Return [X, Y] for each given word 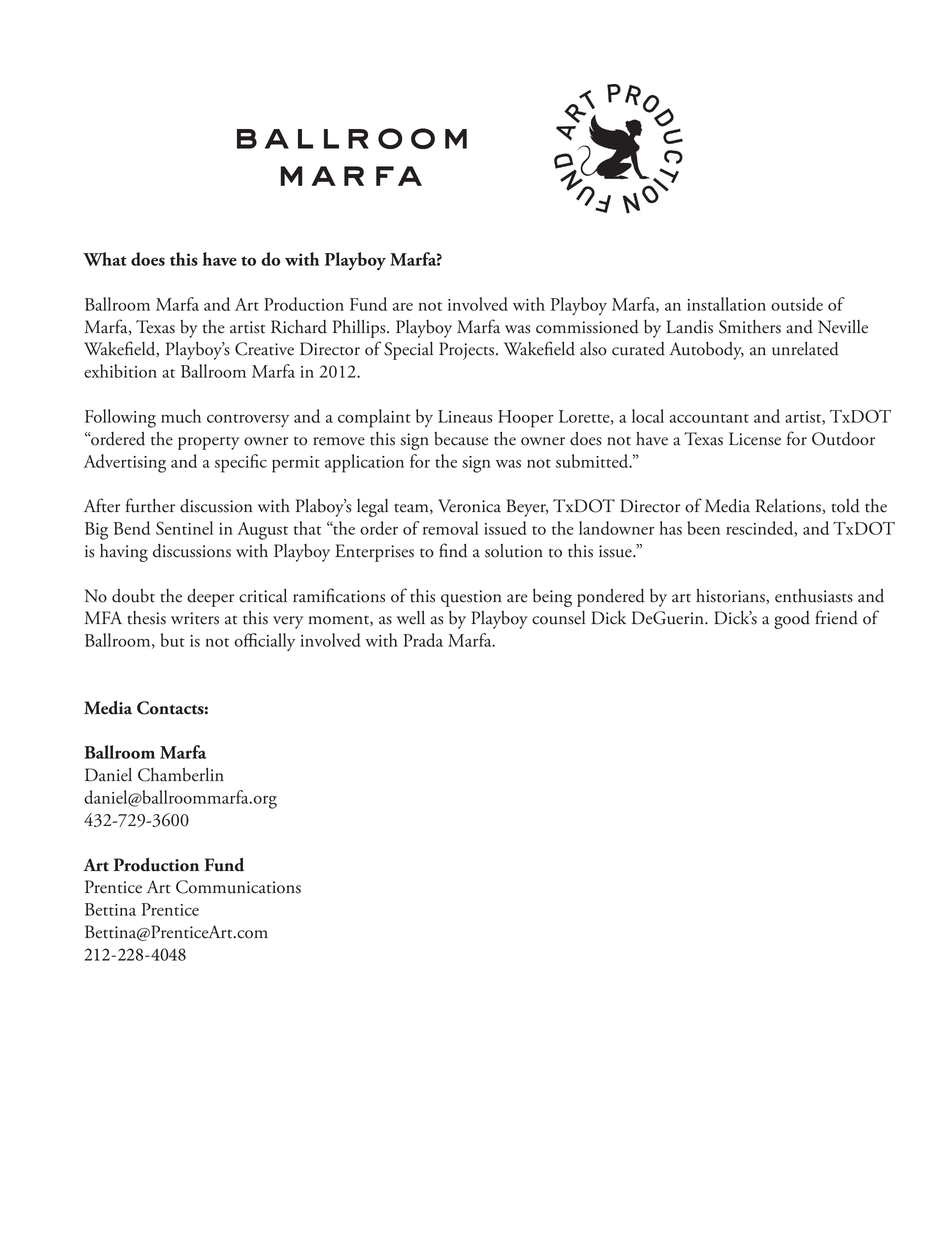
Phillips [360, 329]
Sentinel [184, 528]
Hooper [525, 419]
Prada [423, 640]
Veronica [469, 506]
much [181, 416]
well [411, 618]
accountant [709, 418]
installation [726, 304]
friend [836, 617]
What [105, 259]
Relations [788, 506]
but [173, 640]
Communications [238, 887]
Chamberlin [181, 775]
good [792, 620]
